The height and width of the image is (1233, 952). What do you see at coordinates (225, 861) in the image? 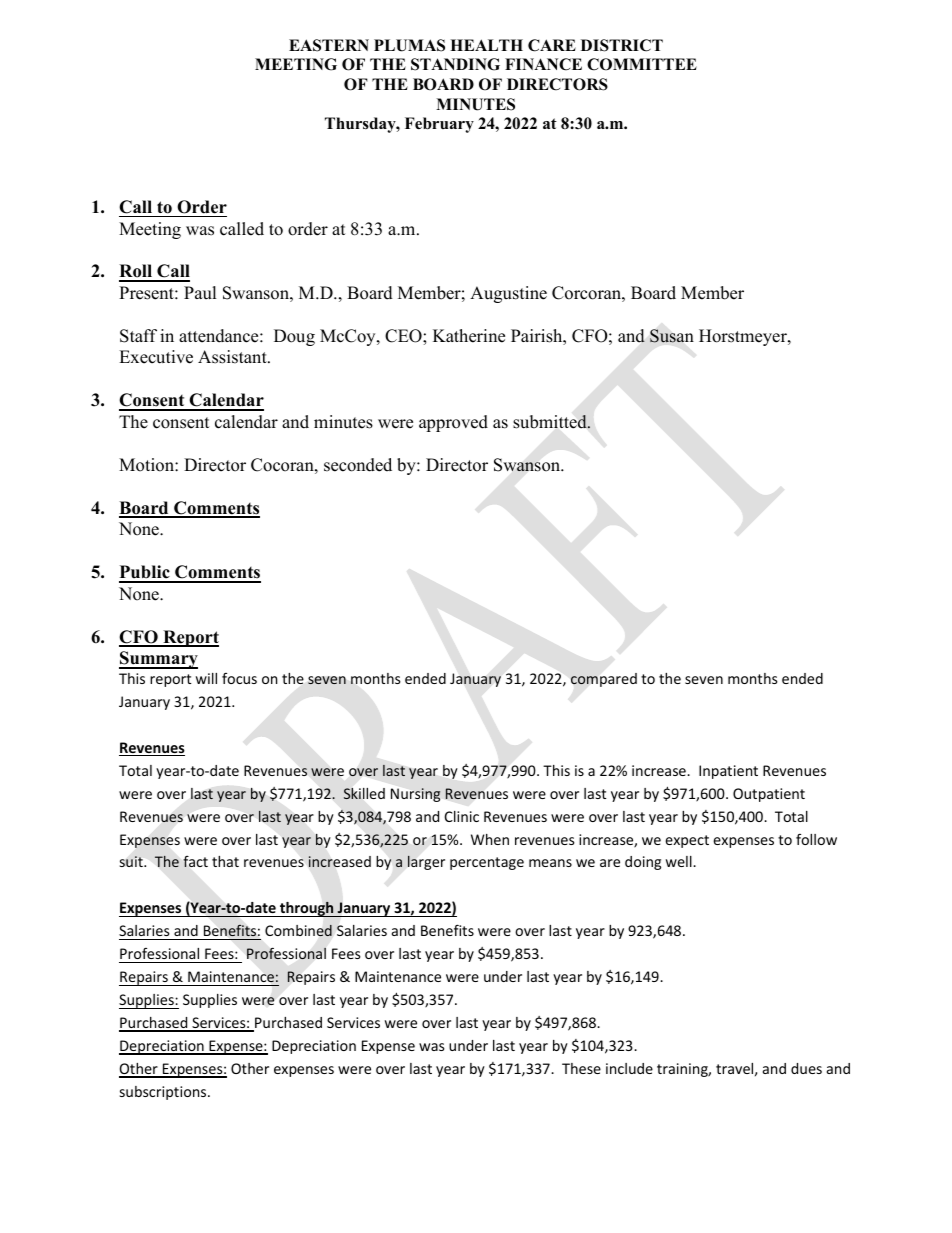
I see `that` at bounding box center [225, 861].
